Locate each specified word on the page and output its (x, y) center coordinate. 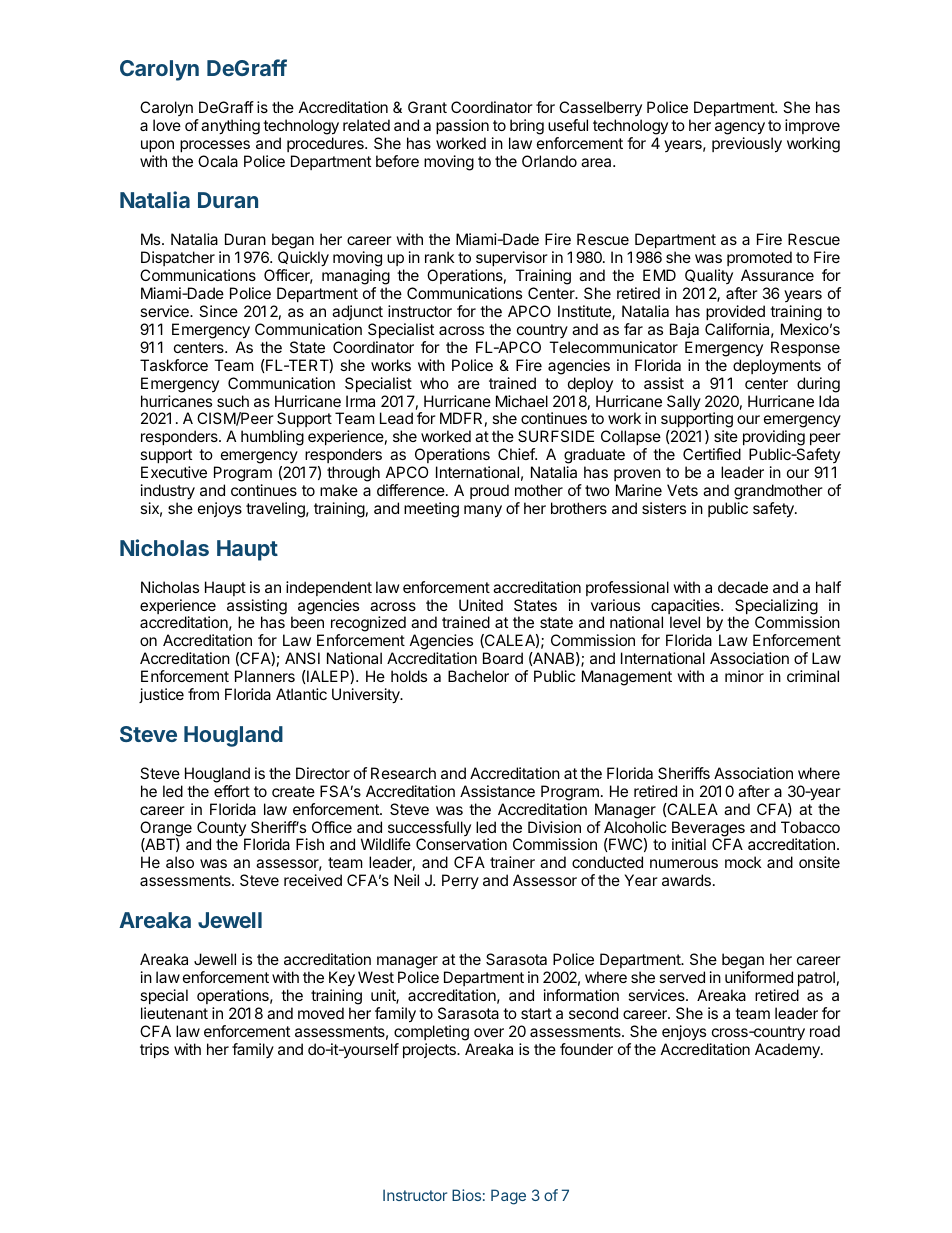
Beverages (708, 830)
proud (489, 491)
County (222, 830)
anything (230, 127)
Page (508, 1197)
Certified (712, 454)
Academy (788, 1051)
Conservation (461, 844)
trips (154, 1050)
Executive (174, 472)
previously (747, 145)
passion (462, 126)
